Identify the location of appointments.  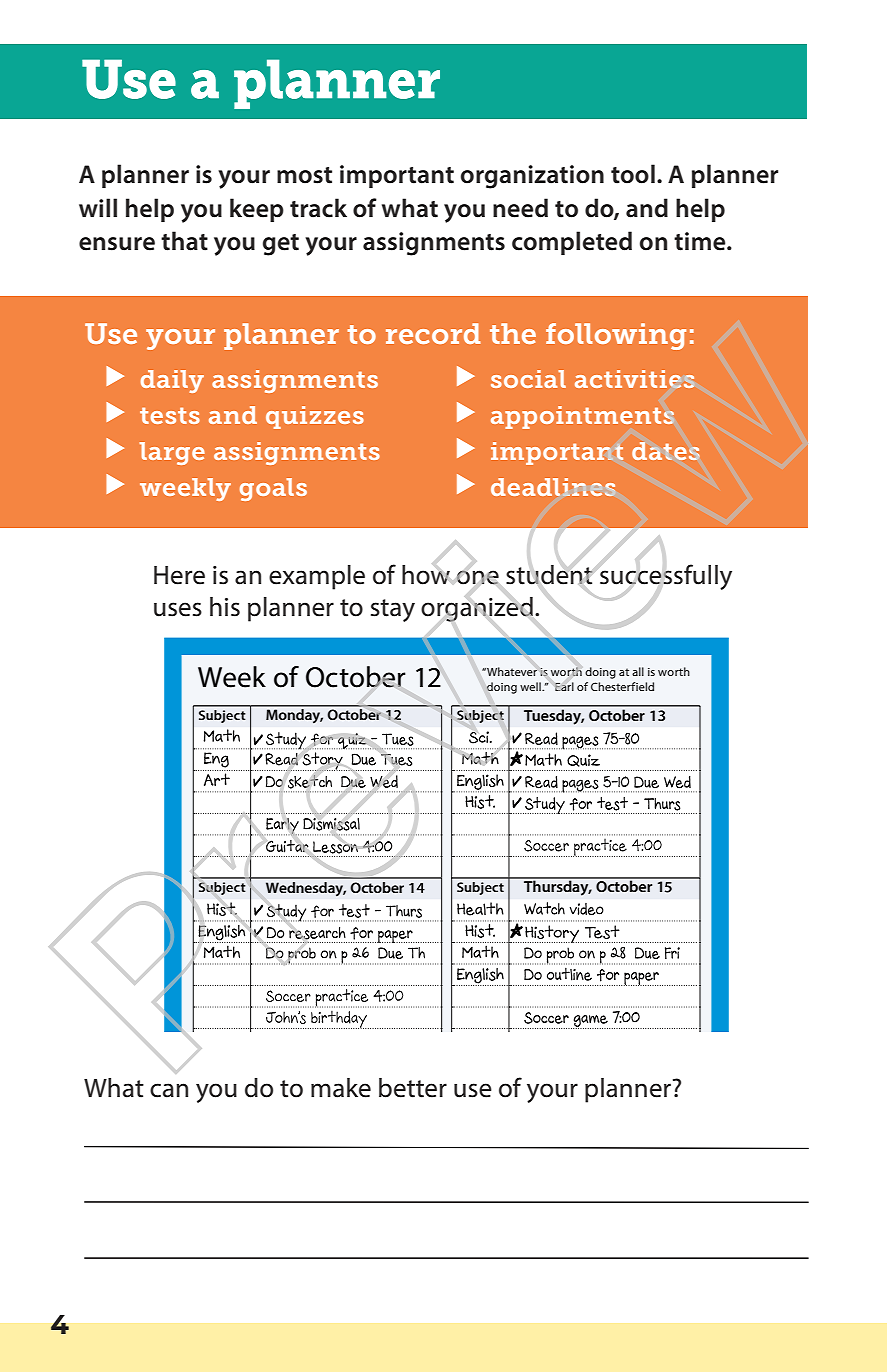
(582, 417).
